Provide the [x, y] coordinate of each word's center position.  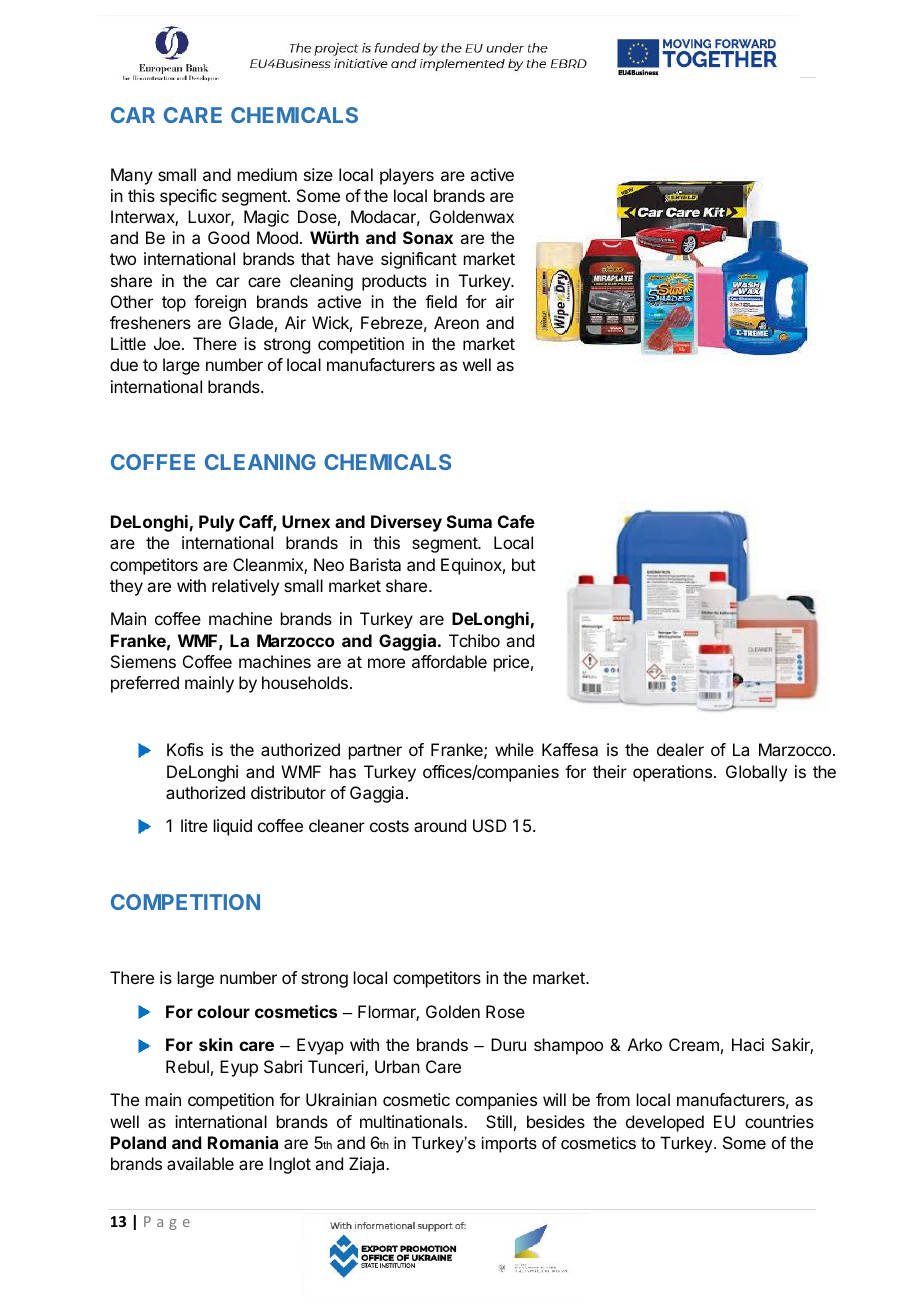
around [440, 825]
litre [194, 825]
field [441, 301]
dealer [680, 749]
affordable [449, 661]
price [511, 663]
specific [188, 197]
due [124, 364]
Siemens [143, 661]
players [407, 176]
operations [672, 773]
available [200, 1163]
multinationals [412, 1121]
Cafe [516, 521]
